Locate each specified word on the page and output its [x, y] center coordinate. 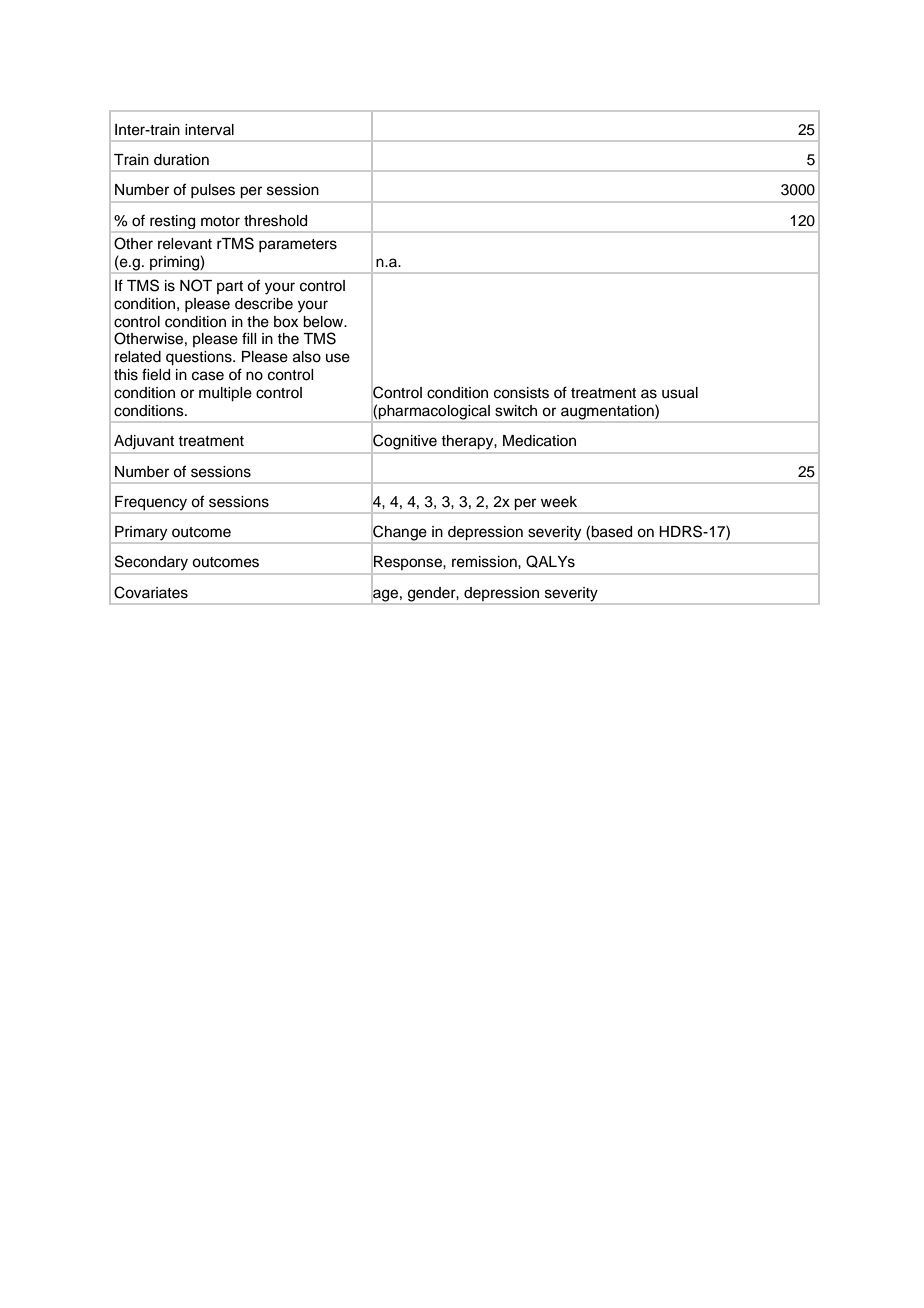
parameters [298, 246]
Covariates [151, 592]
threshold [275, 221]
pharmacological [434, 413]
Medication [539, 441]
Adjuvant [144, 442]
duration [181, 160]
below [324, 322]
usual [680, 393]
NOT [196, 285]
